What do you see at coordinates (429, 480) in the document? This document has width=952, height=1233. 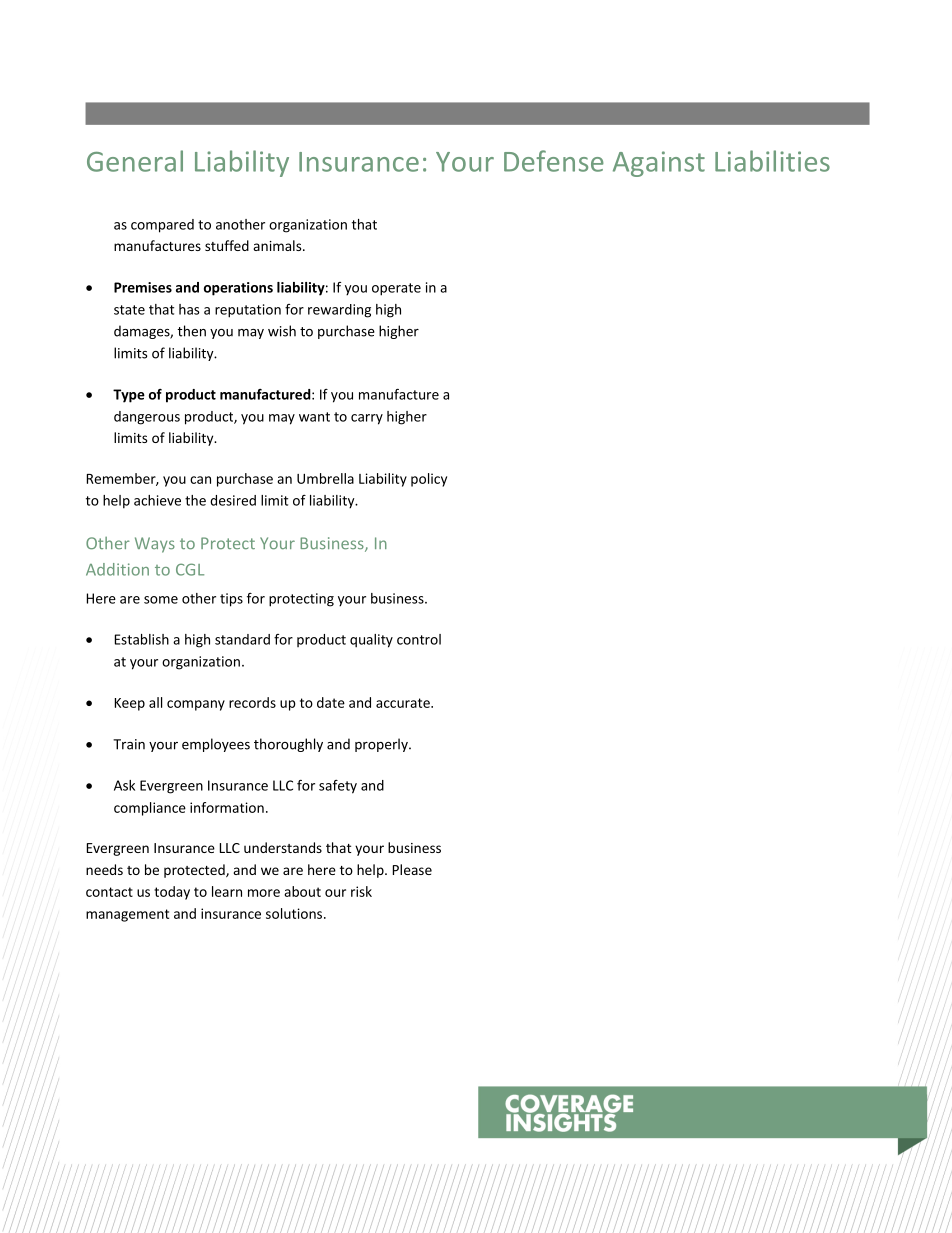 I see `policy` at bounding box center [429, 480].
